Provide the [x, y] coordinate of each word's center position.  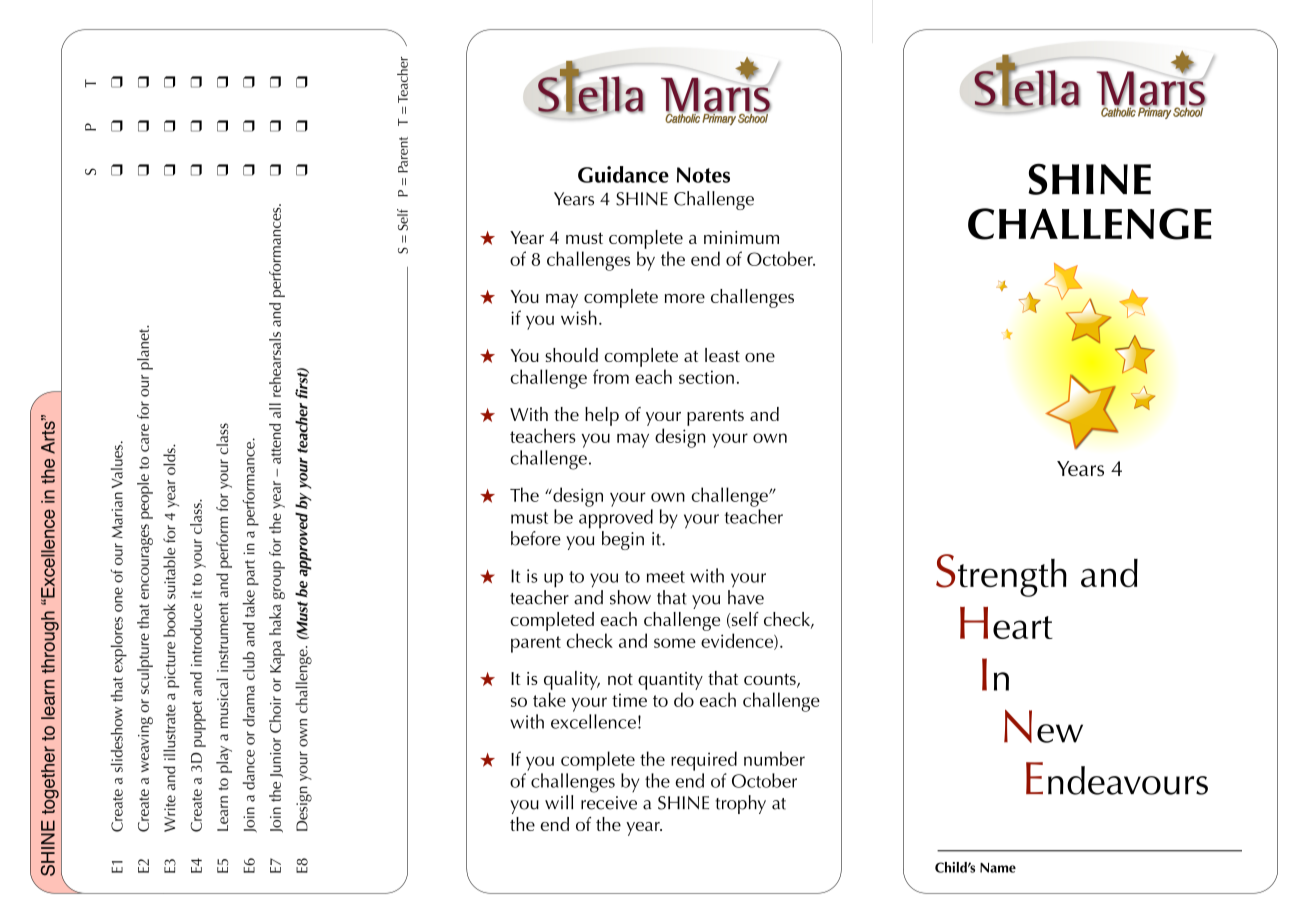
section [706, 377]
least [722, 355]
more [685, 298]
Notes [703, 175]
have [746, 597]
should [571, 355]
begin [623, 540]
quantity [670, 681]
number [774, 758]
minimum [741, 237]
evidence [738, 641]
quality [572, 680]
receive [609, 803]
